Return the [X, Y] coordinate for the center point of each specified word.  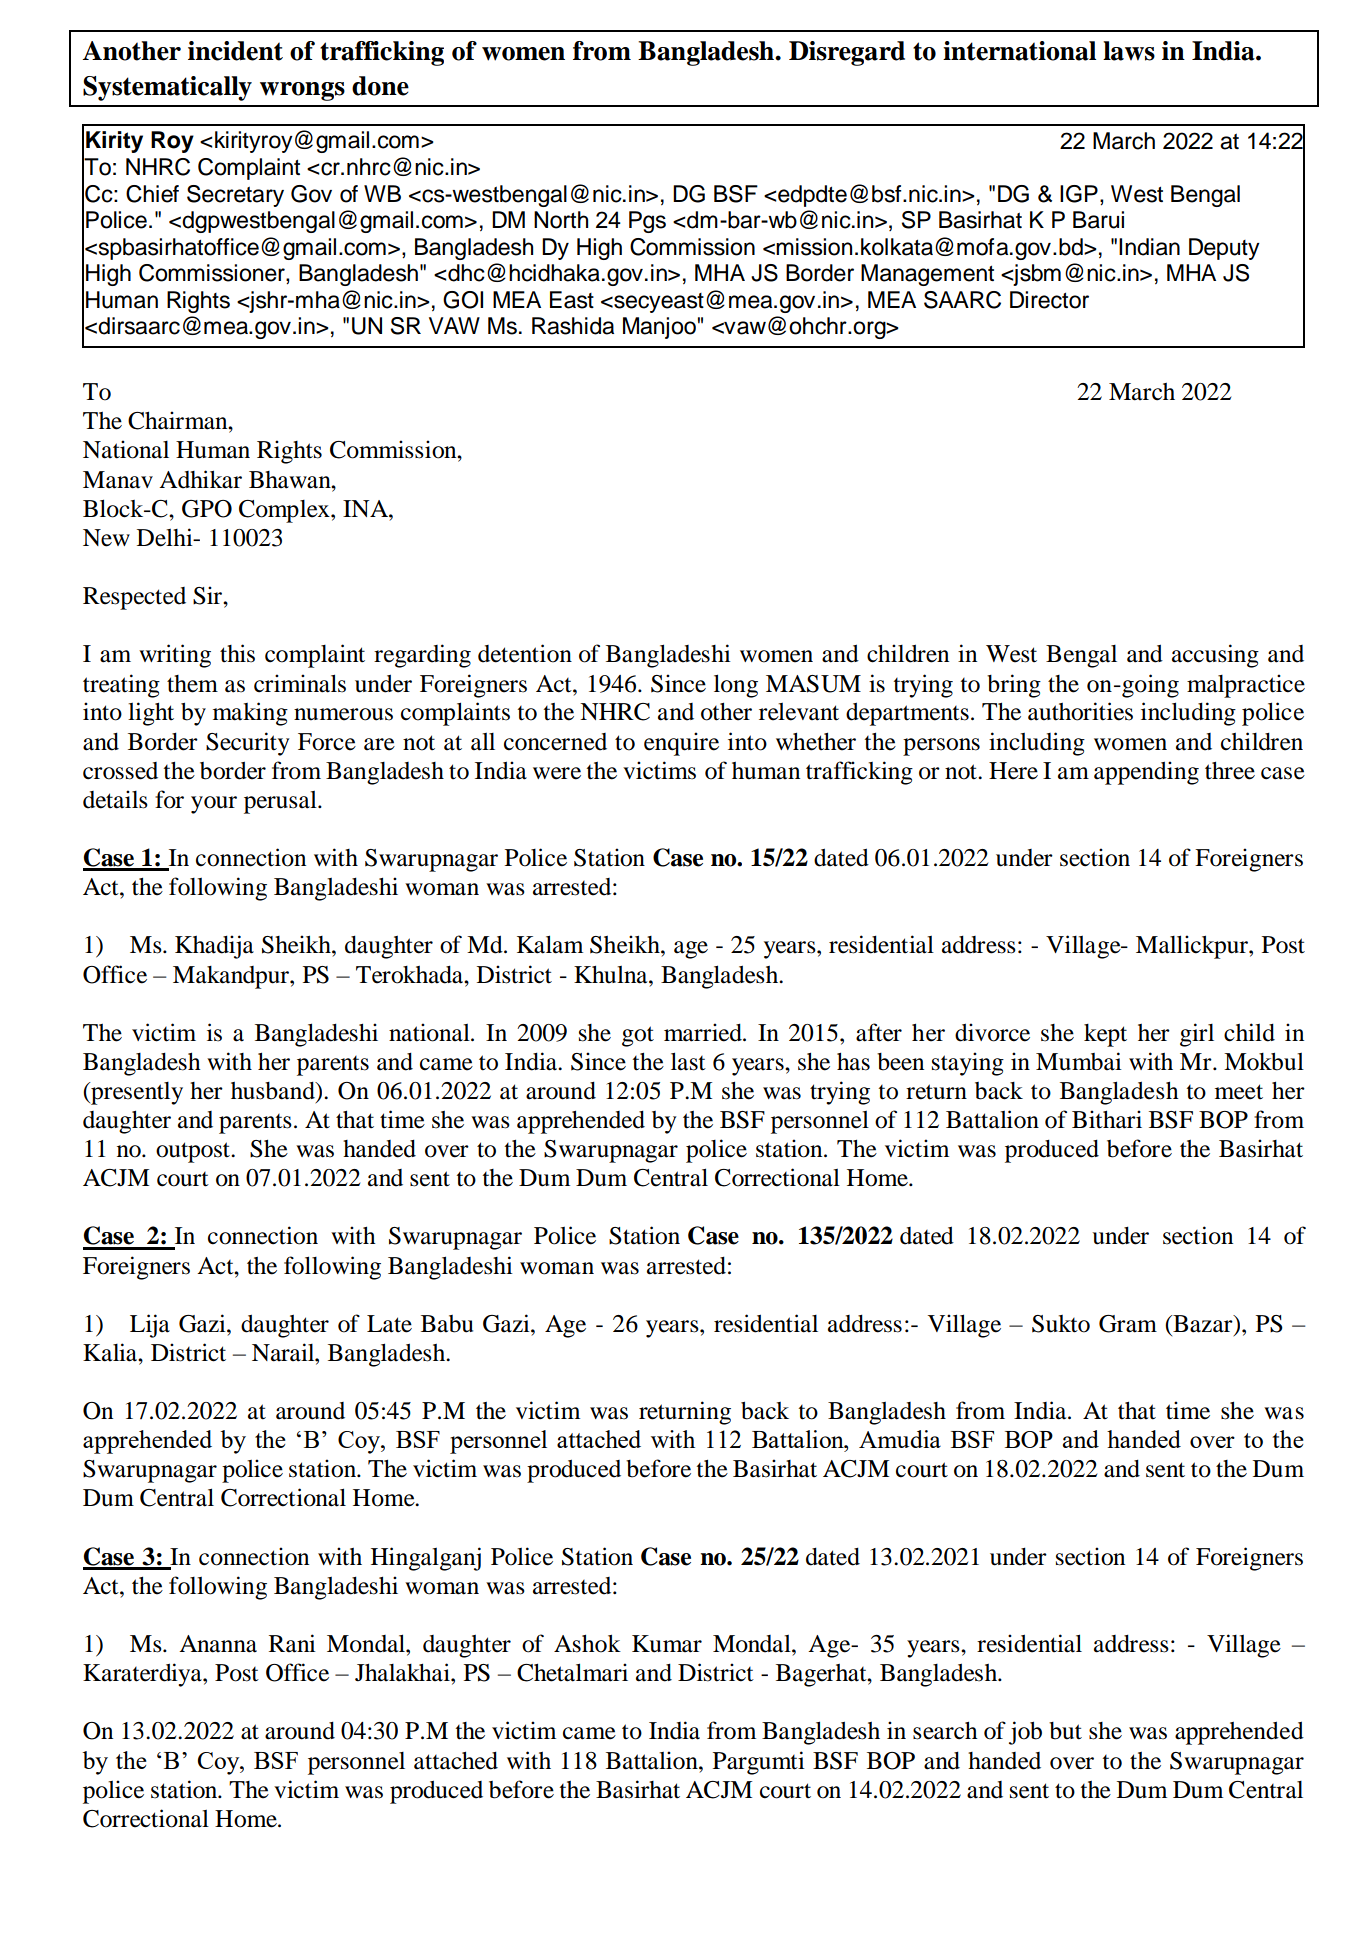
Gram [1128, 1324]
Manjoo [659, 328]
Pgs [647, 222]
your [214, 805]
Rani [292, 1643]
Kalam [550, 944]
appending [1146, 773]
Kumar [667, 1644]
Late [389, 1324]
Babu [447, 1324]
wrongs [302, 91]
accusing [1215, 656]
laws [1129, 51]
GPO [207, 509]
